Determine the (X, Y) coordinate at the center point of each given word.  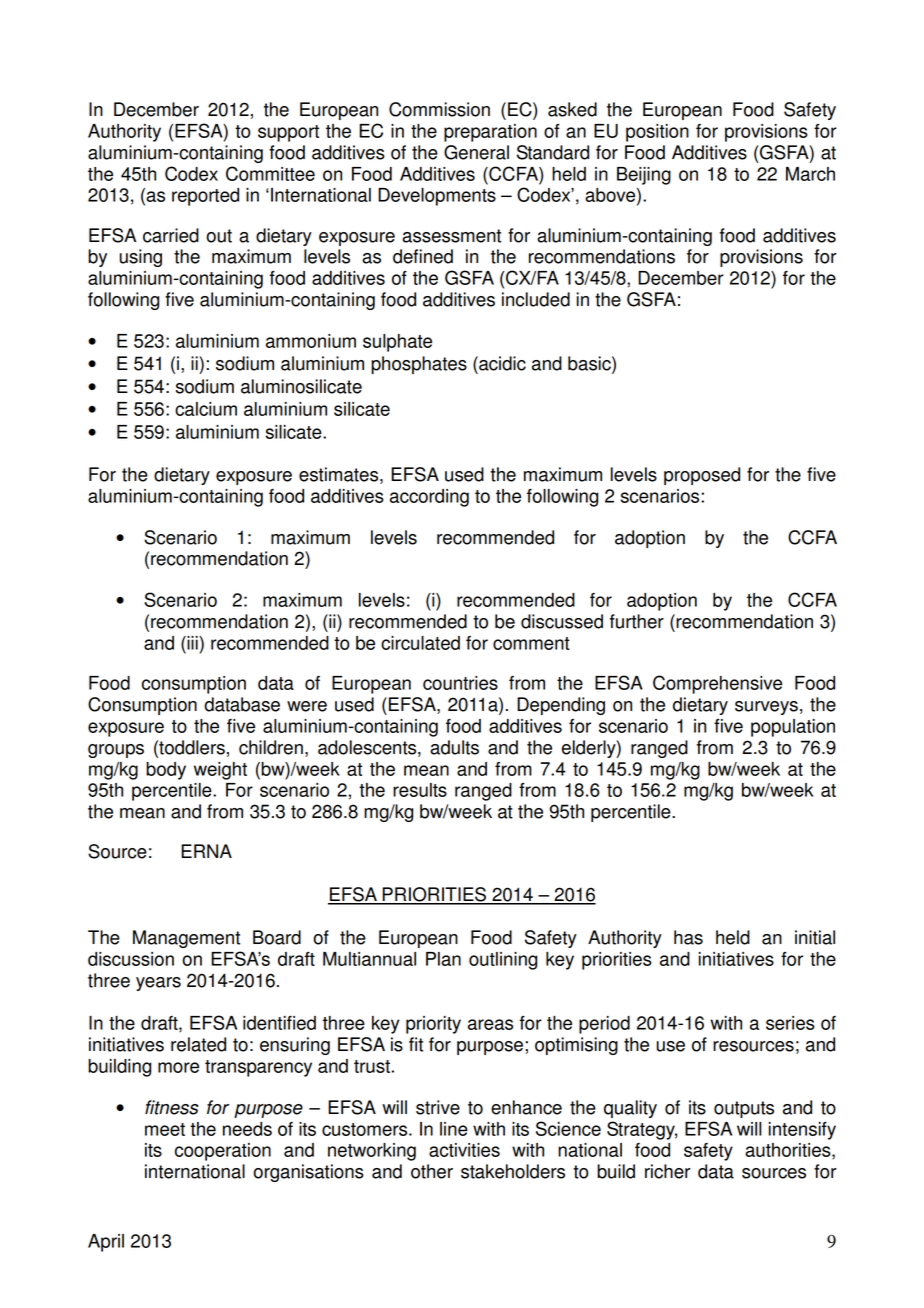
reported (205, 197)
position (657, 133)
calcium (206, 409)
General (476, 152)
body (166, 771)
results (420, 790)
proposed (702, 476)
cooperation (223, 1152)
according (429, 498)
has (688, 937)
